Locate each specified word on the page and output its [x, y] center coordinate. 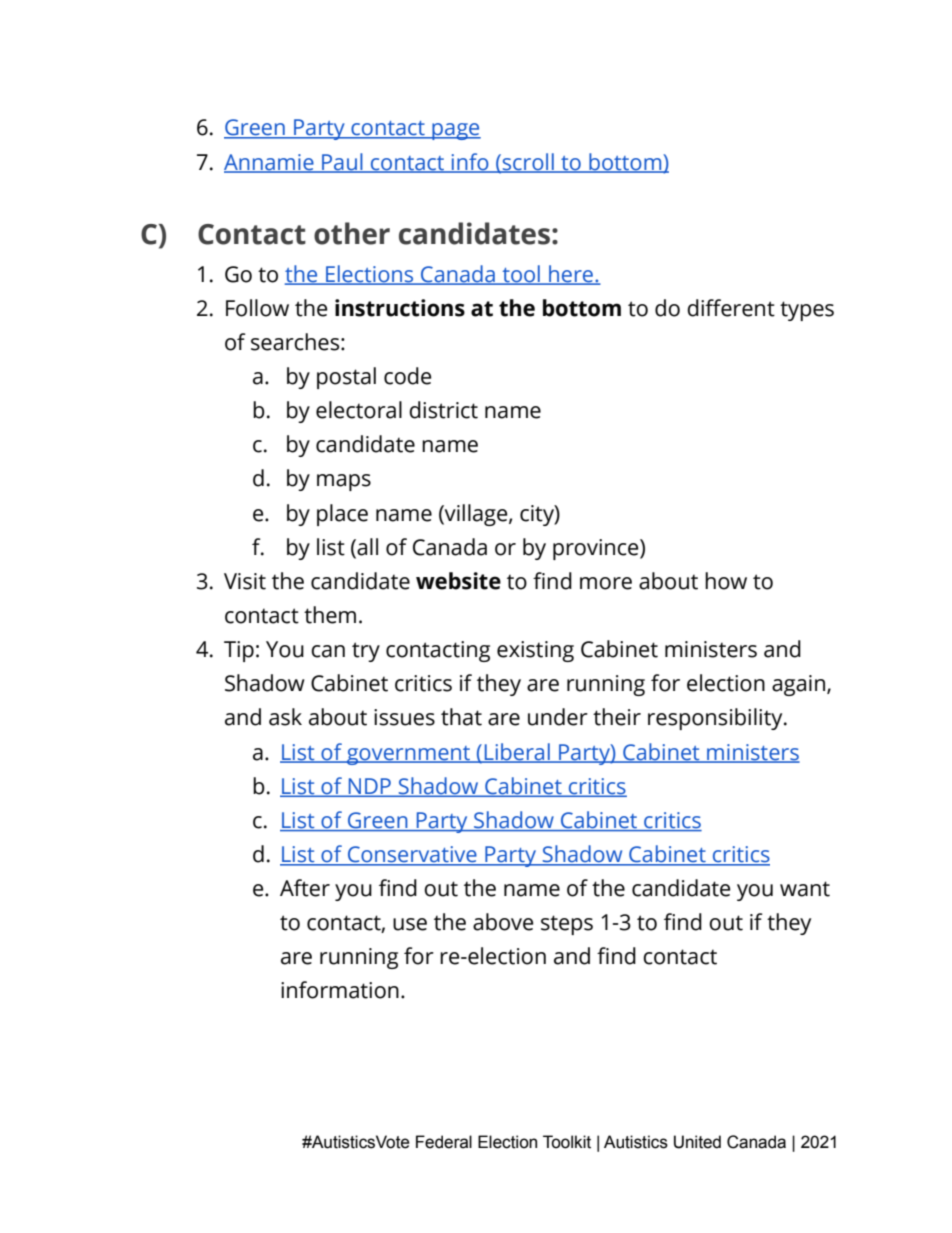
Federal [444, 1142]
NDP [369, 787]
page [455, 131]
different [731, 308]
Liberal [517, 752]
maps [344, 482]
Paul [342, 162]
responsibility [716, 719]
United [697, 1142]
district [443, 410]
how [726, 581]
